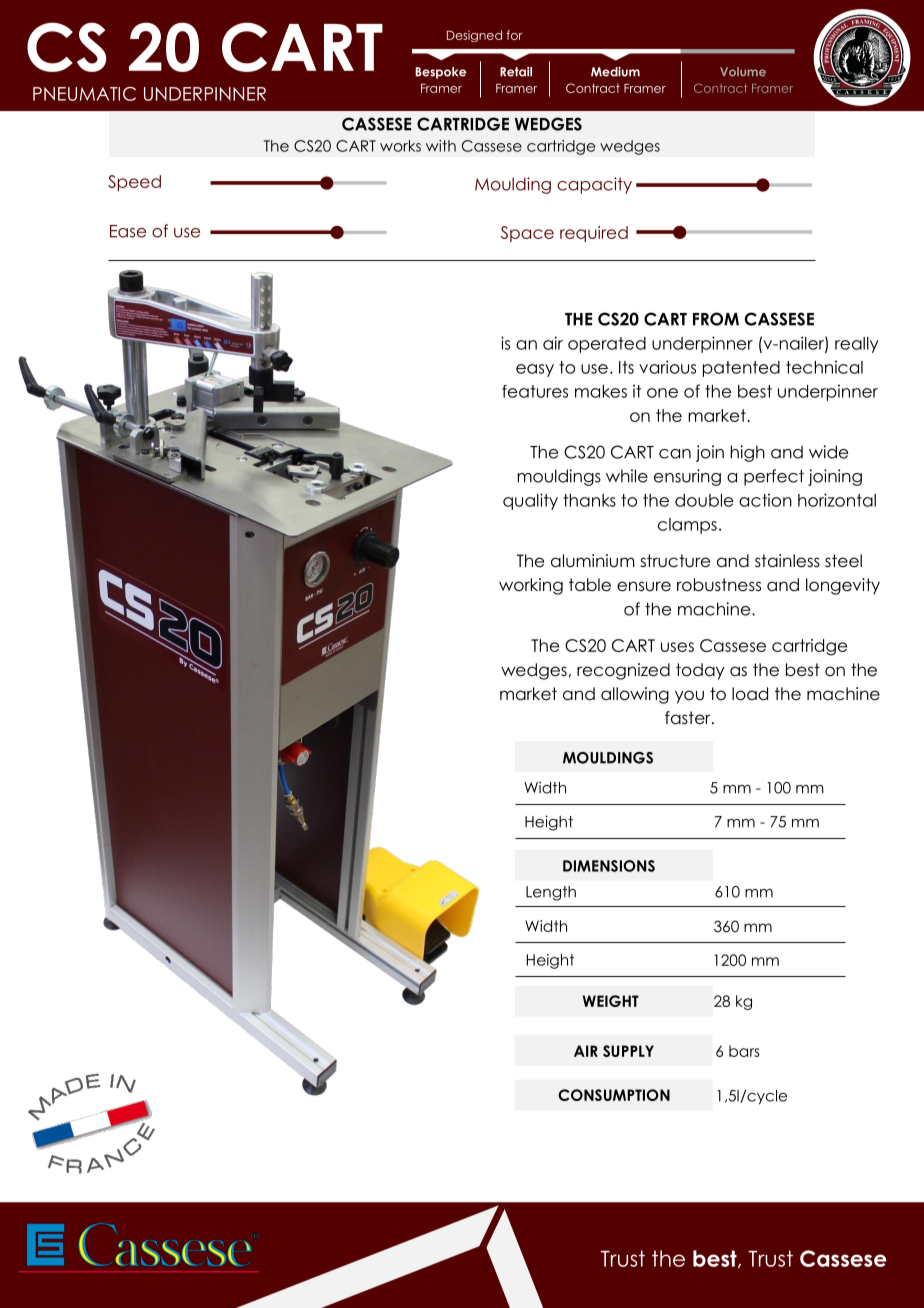  Describe the element at coordinates (628, 1051) in the image. I see `SUPPLY` at that location.
